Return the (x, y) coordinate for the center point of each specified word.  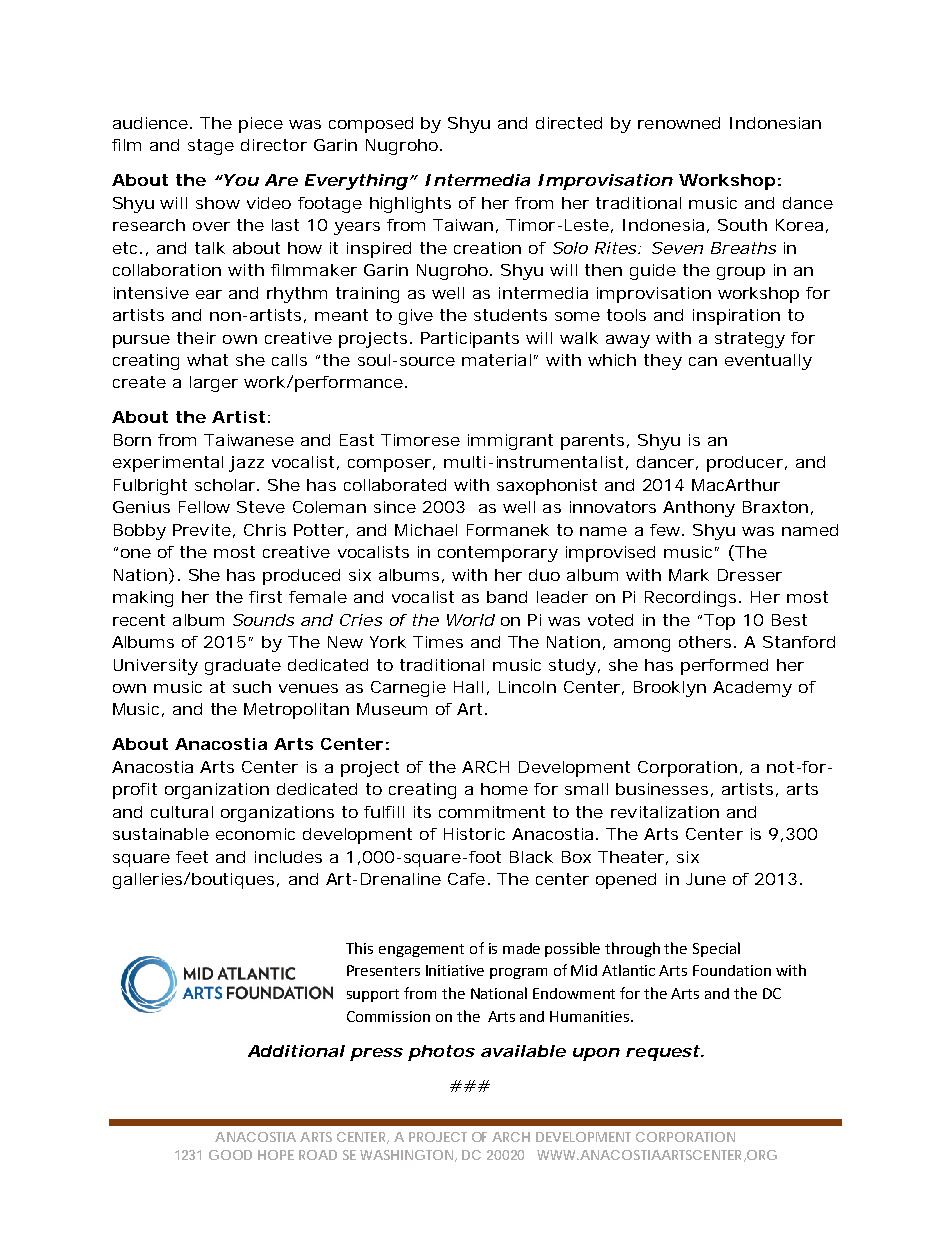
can (703, 361)
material (496, 360)
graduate (243, 667)
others (707, 642)
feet (192, 857)
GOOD (230, 1155)
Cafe (466, 879)
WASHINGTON (406, 1155)
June (706, 879)
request (663, 1053)
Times (438, 642)
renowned (679, 123)
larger (214, 384)
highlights (410, 205)
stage (211, 147)
